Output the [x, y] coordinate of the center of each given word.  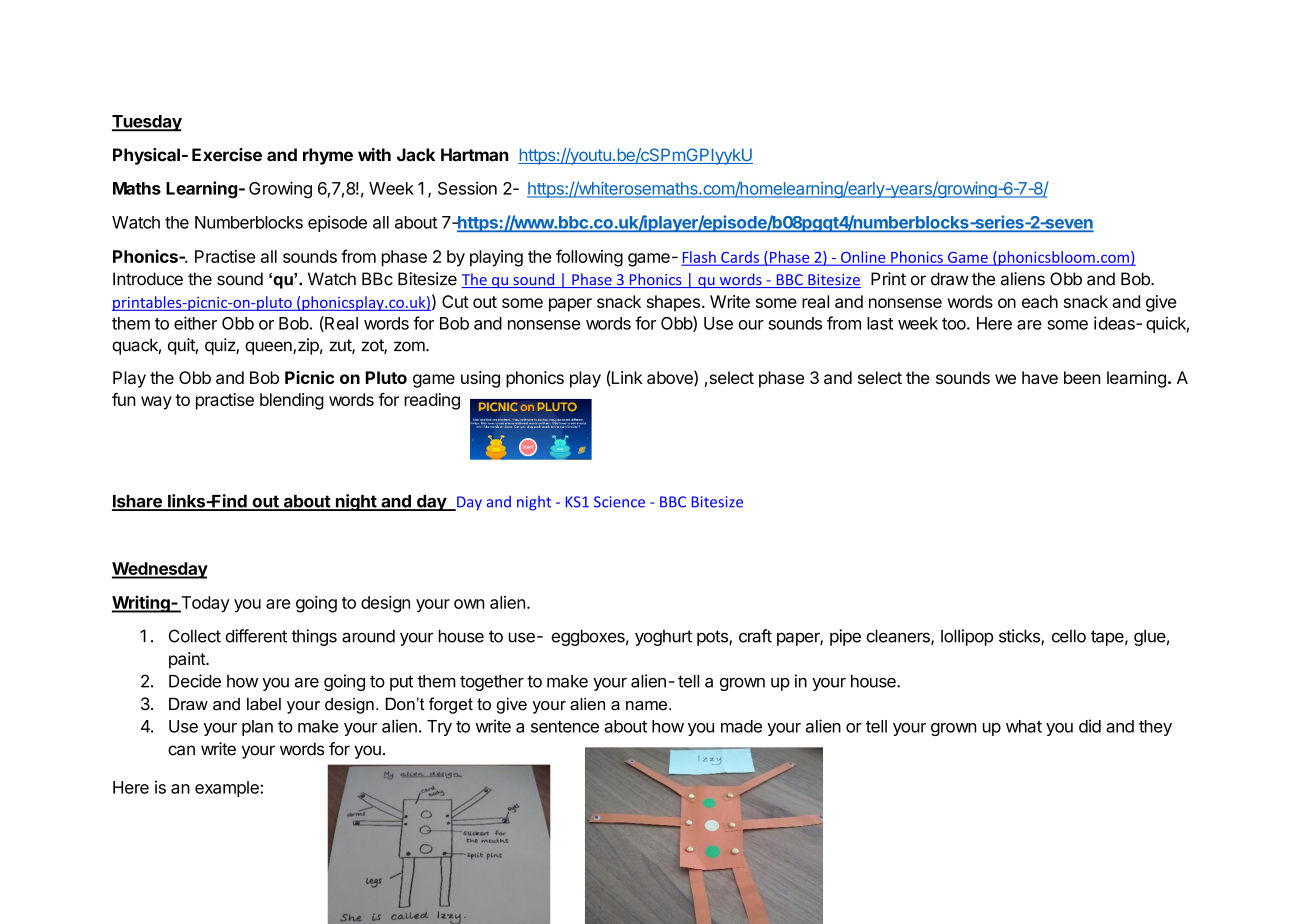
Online [863, 258]
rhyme [328, 156]
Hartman [474, 155]
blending [292, 401]
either [195, 323]
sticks [1020, 637]
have [1040, 377]
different [256, 636]
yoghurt [663, 638]
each [1040, 301]
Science [619, 502]
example [228, 789]
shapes [673, 303]
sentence [565, 727]
